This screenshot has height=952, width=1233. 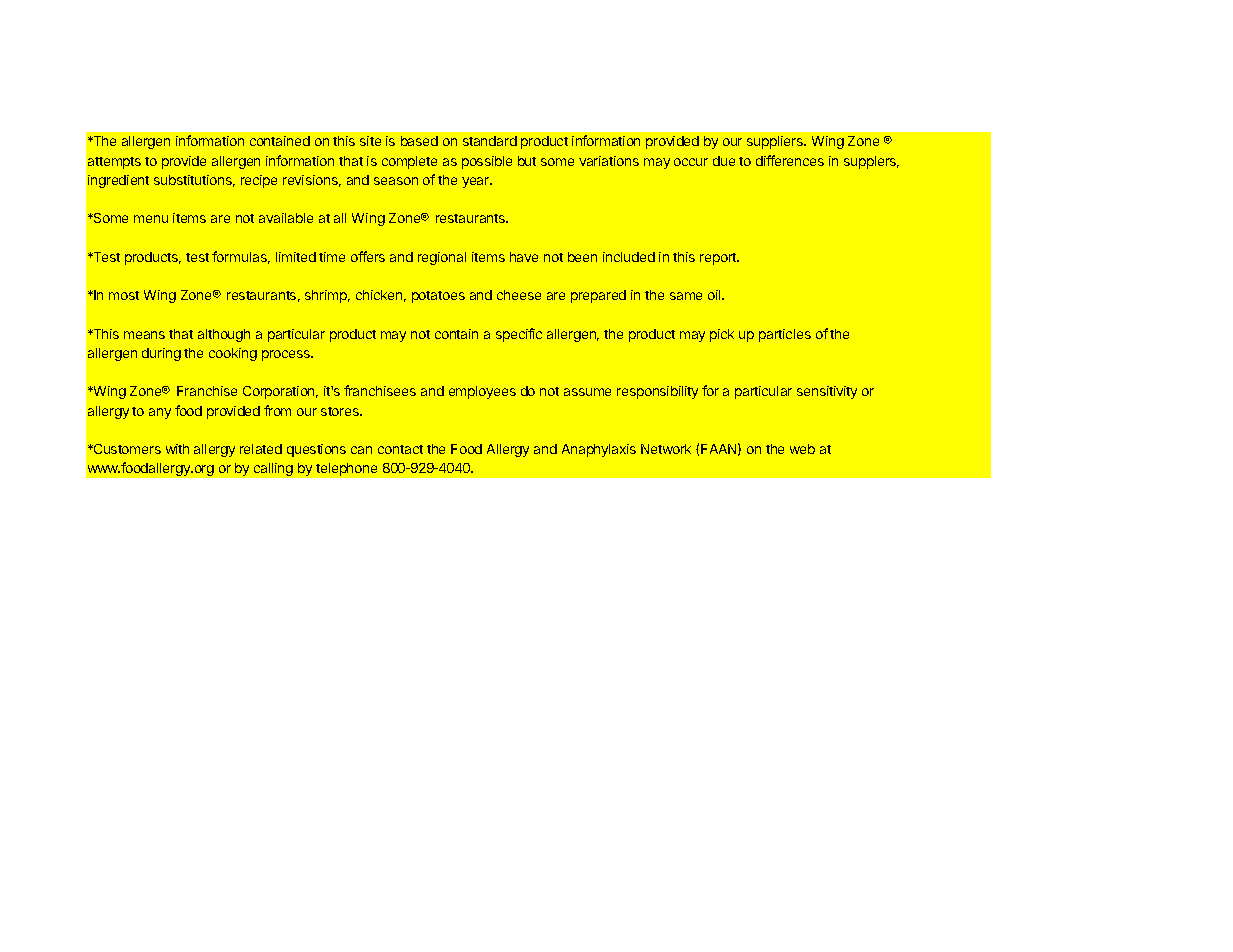 I want to click on standard, so click(x=490, y=141).
